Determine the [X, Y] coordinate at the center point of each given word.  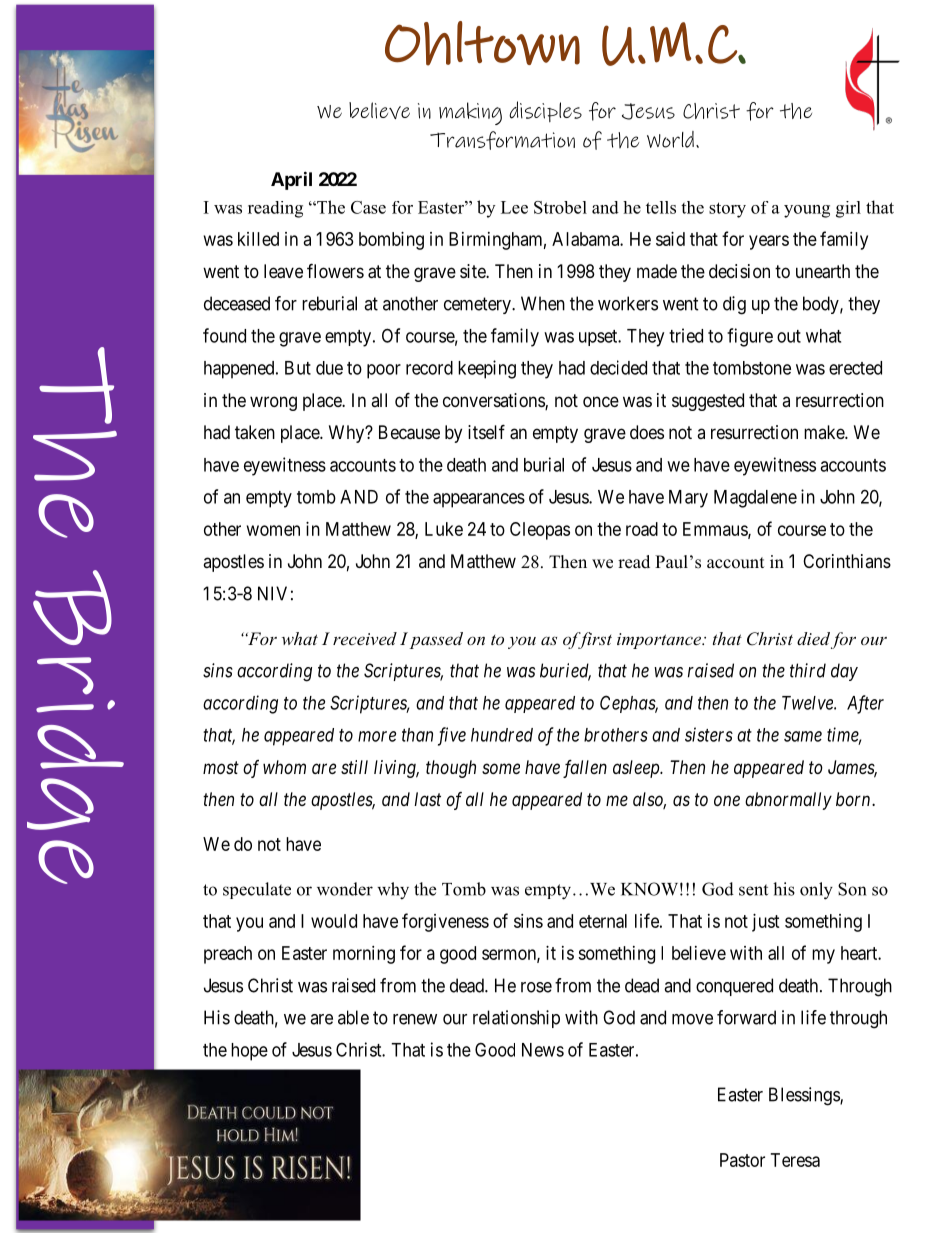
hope [249, 1052]
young [807, 211]
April [291, 180]
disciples [545, 111]
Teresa [795, 1160]
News [543, 1050]
